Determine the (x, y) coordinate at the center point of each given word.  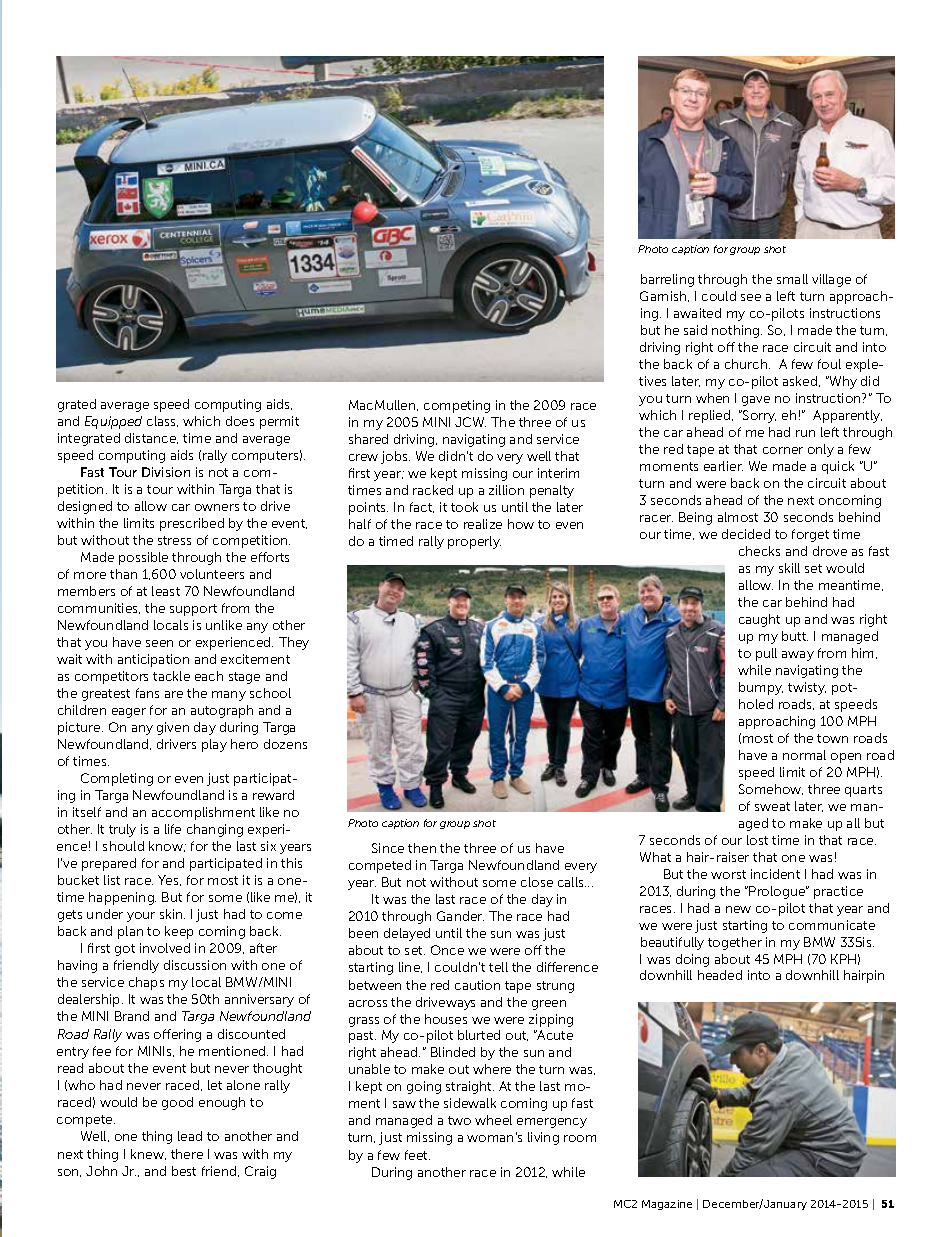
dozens (285, 744)
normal (804, 755)
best (184, 1171)
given (173, 728)
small (792, 279)
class (162, 421)
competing (457, 406)
